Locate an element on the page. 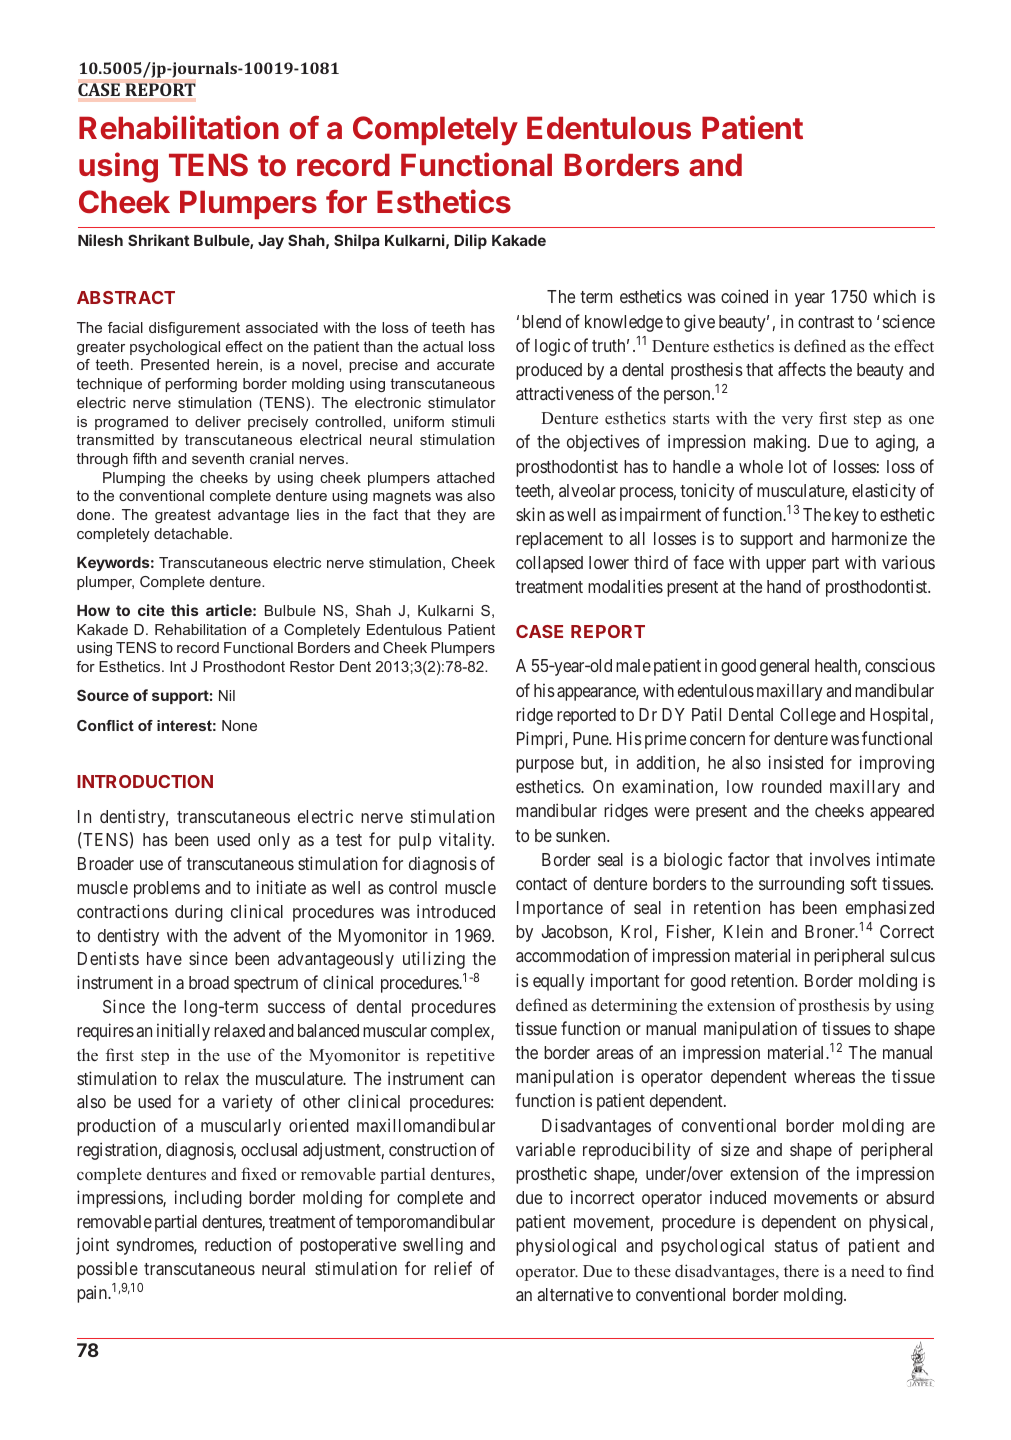 Image resolution: width=1011 pixels, height=1440 pixels. ABSTRACT is located at coordinates (126, 297).
